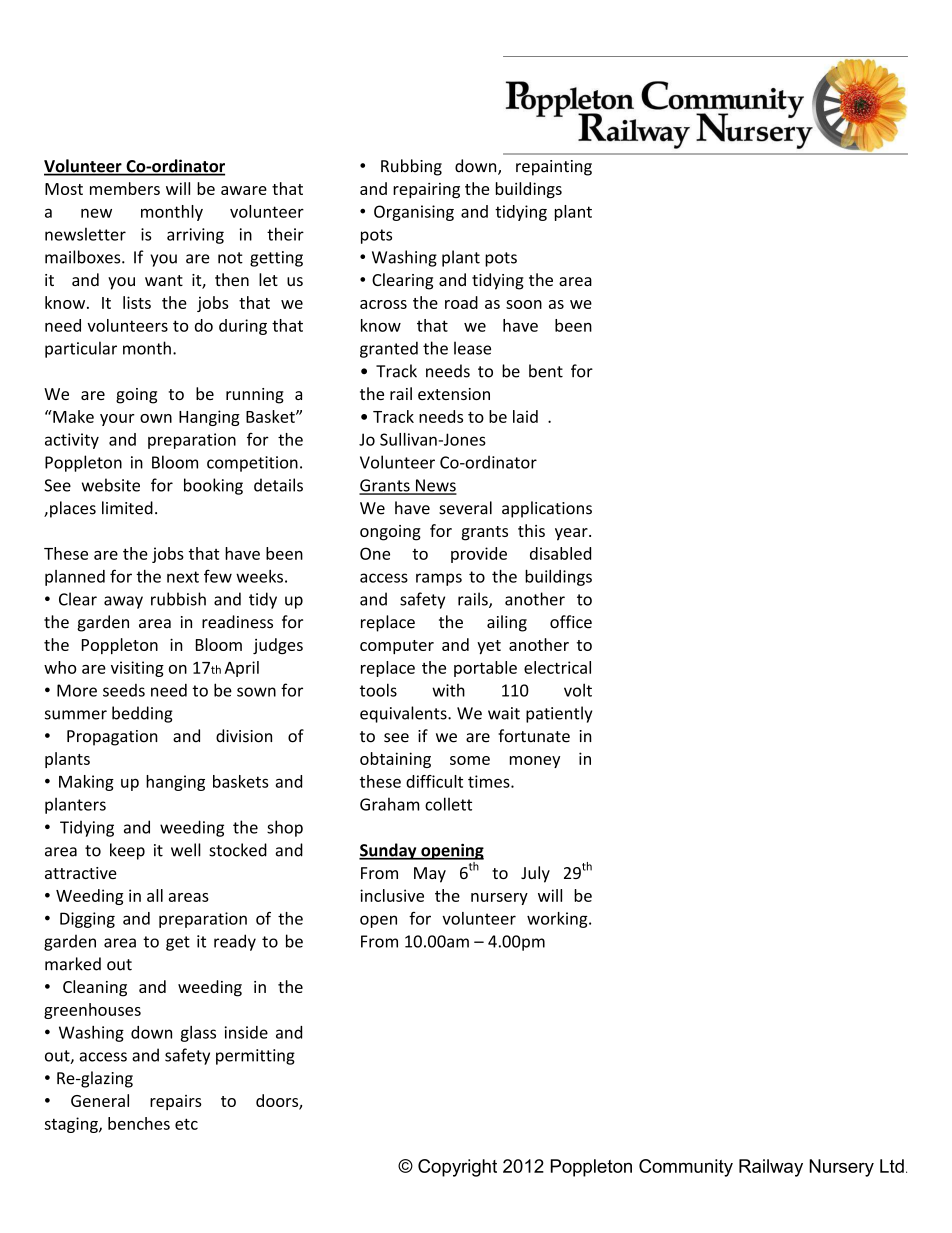  What do you see at coordinates (125, 188) in the image?
I see `members` at bounding box center [125, 188].
